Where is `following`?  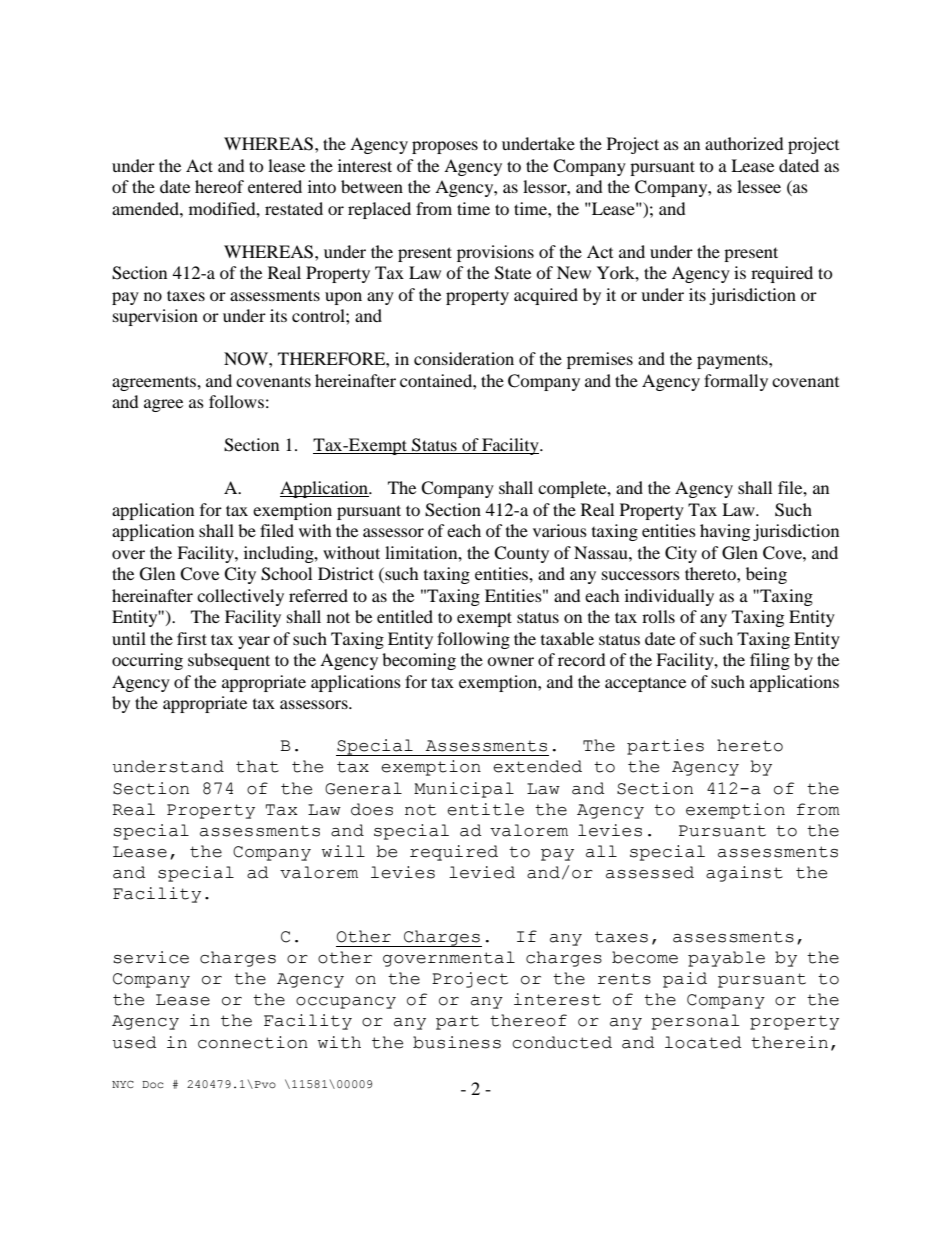 following is located at coordinates (473, 640).
